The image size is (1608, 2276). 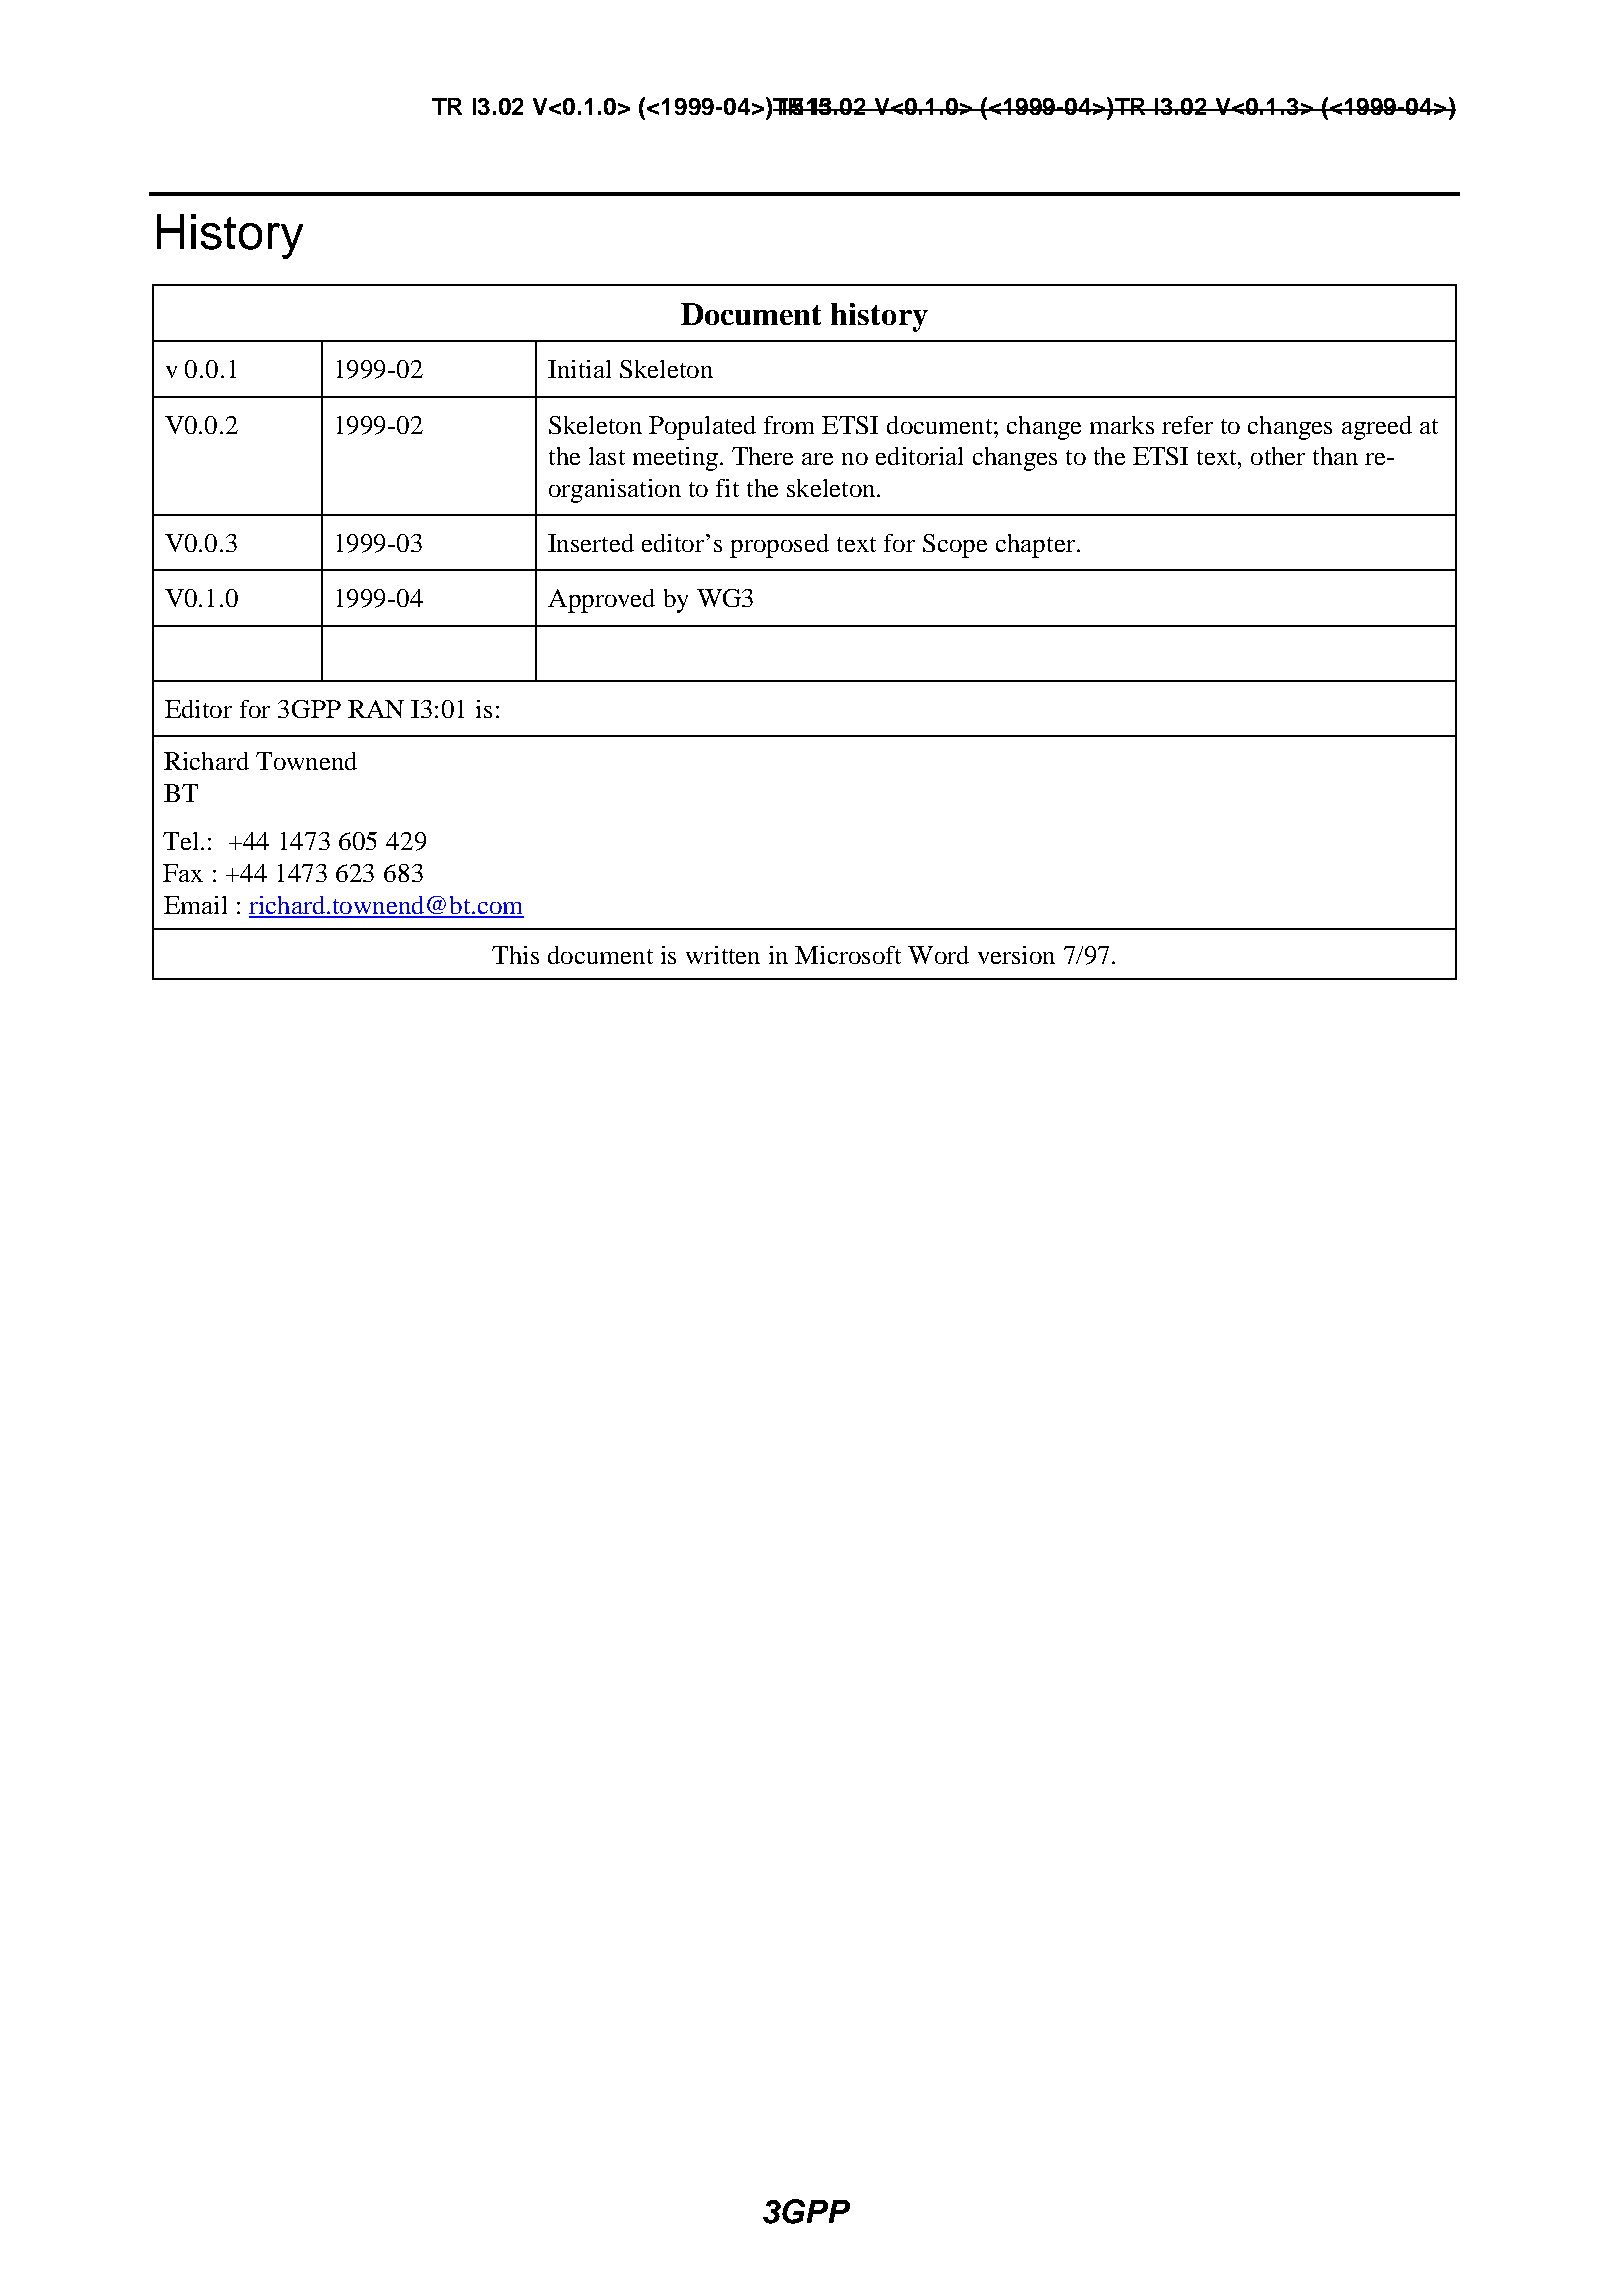 I want to click on Inserted, so click(x=591, y=543).
